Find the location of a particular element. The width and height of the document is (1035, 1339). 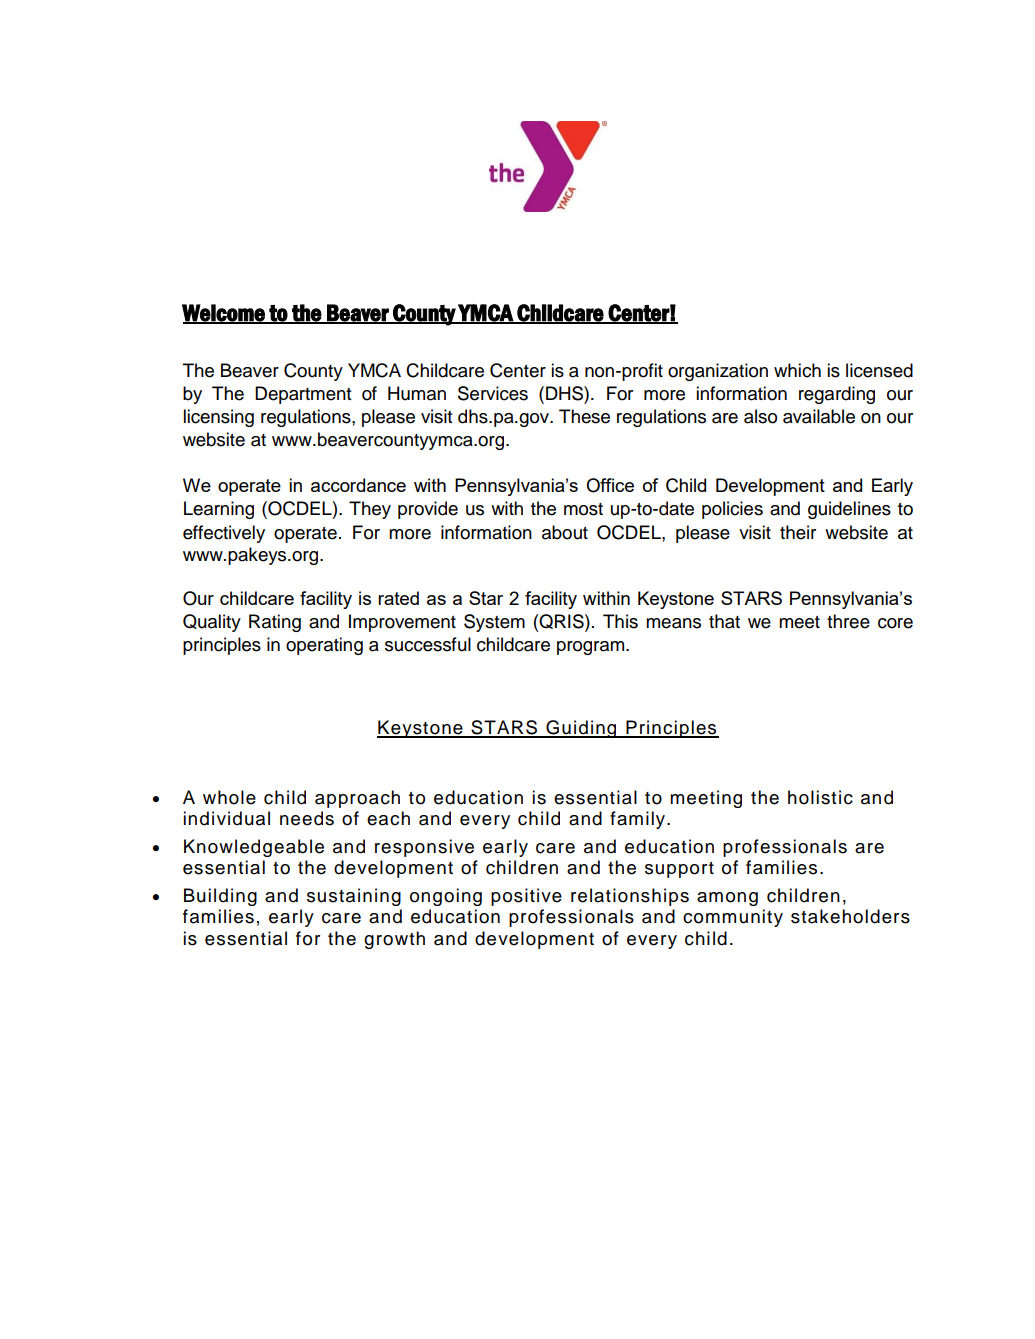

three is located at coordinates (848, 621).
